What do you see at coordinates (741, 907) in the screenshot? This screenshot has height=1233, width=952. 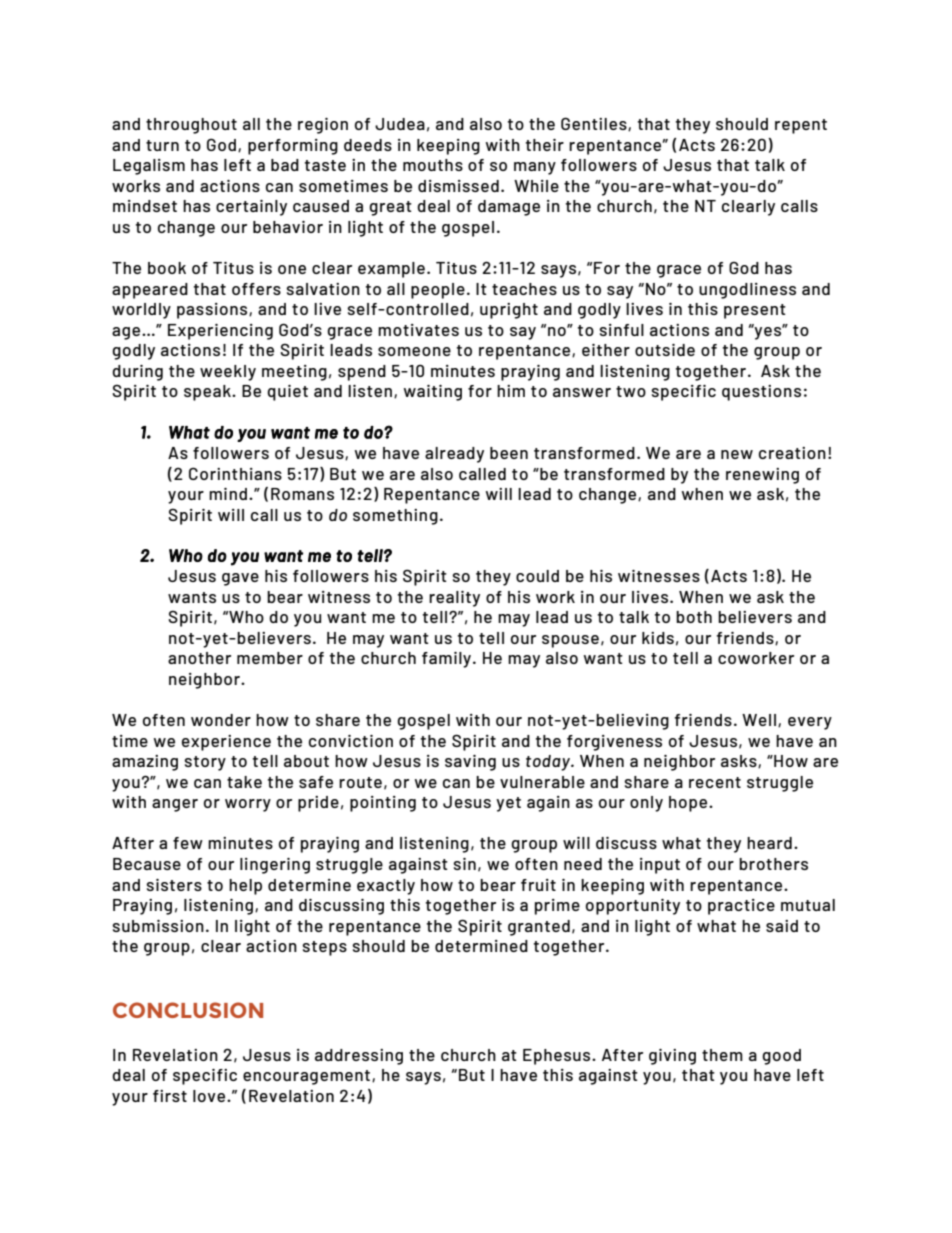 I see `practice` at bounding box center [741, 907].
